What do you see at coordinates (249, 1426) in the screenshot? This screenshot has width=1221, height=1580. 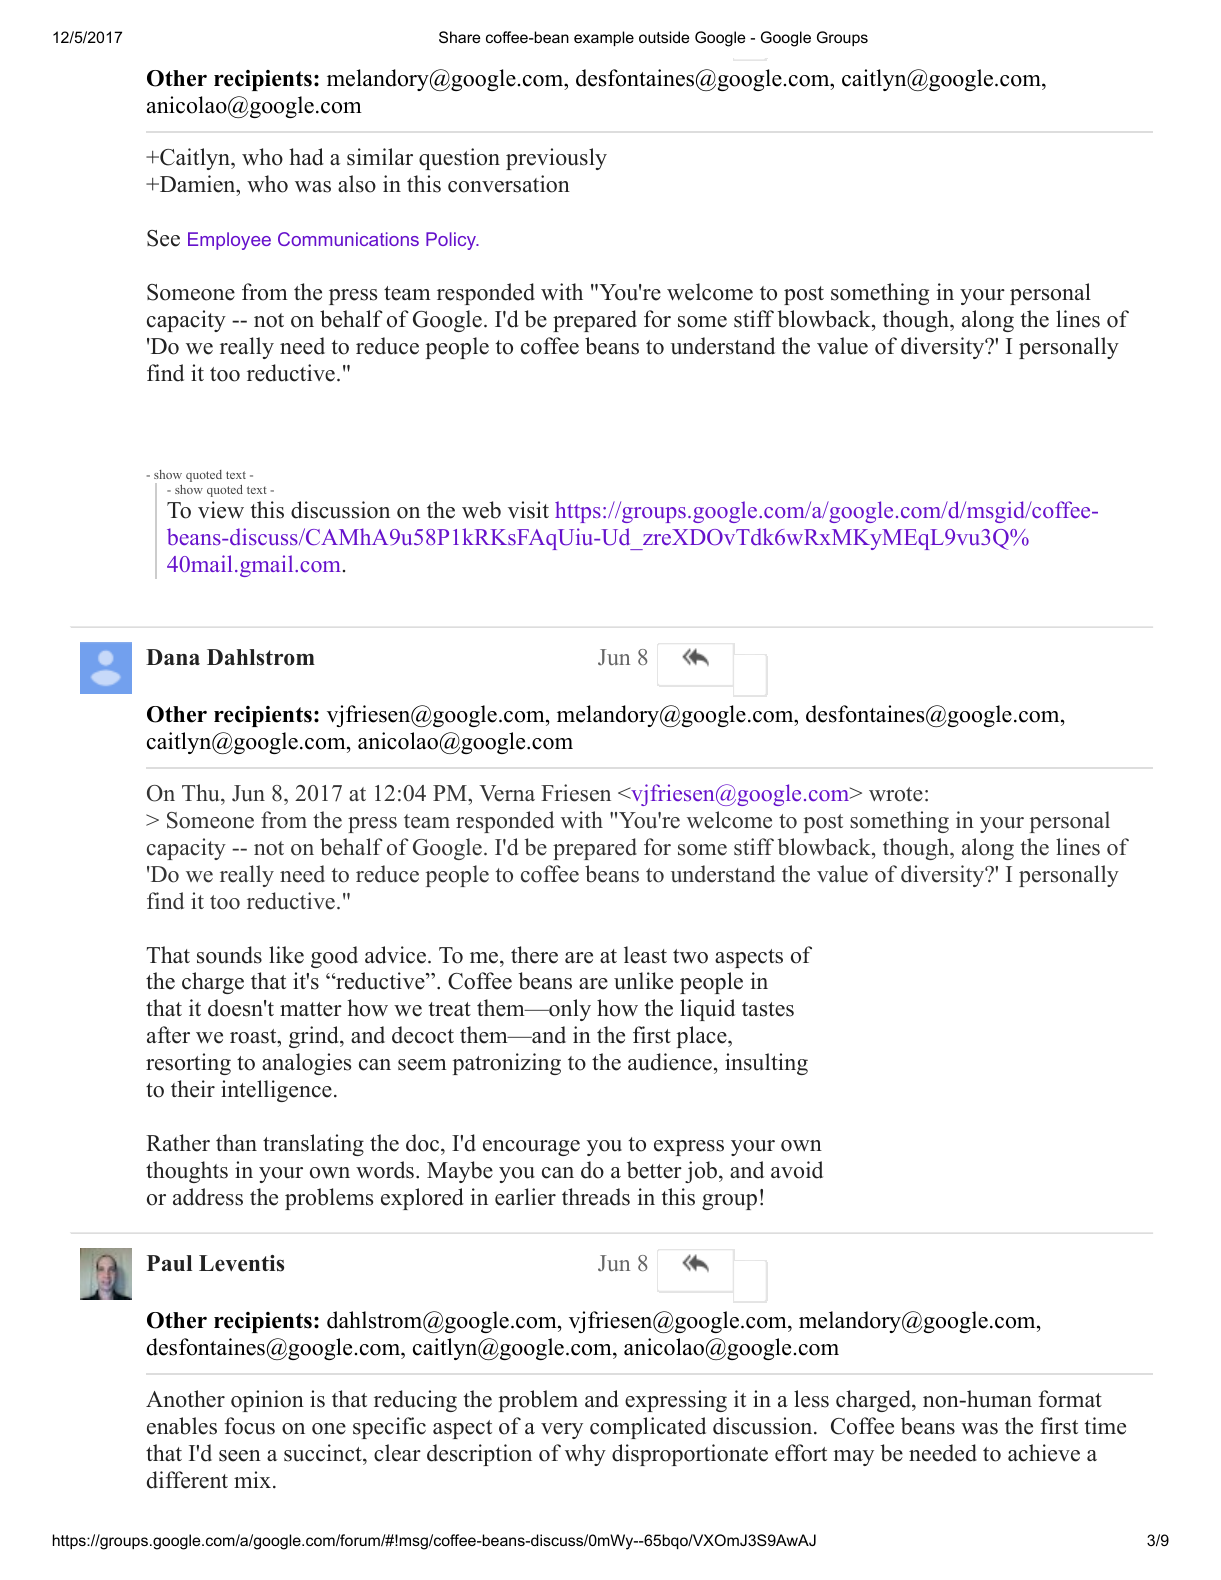 I see `focus` at bounding box center [249, 1426].
